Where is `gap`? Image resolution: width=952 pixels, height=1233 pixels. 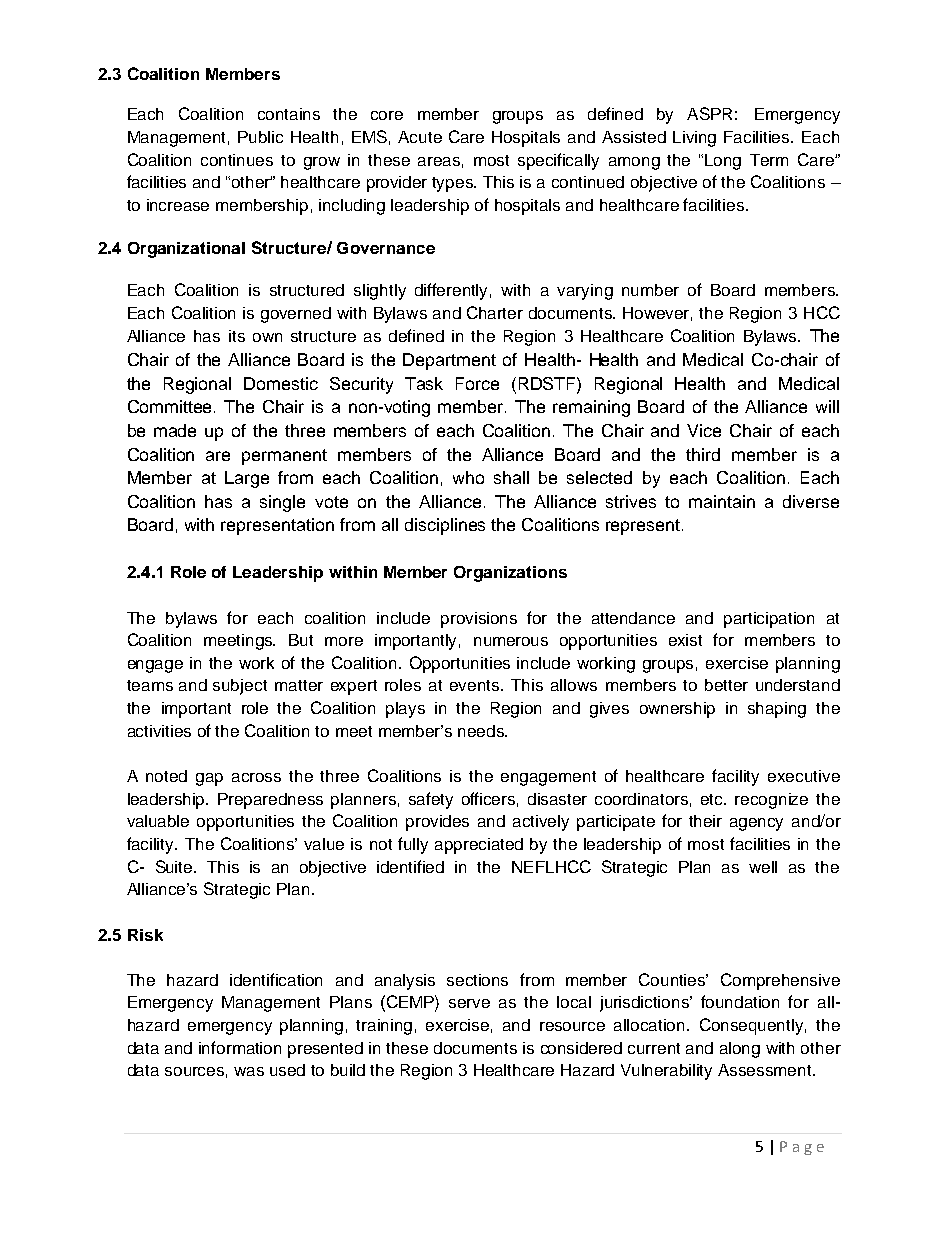
gap is located at coordinates (209, 779).
